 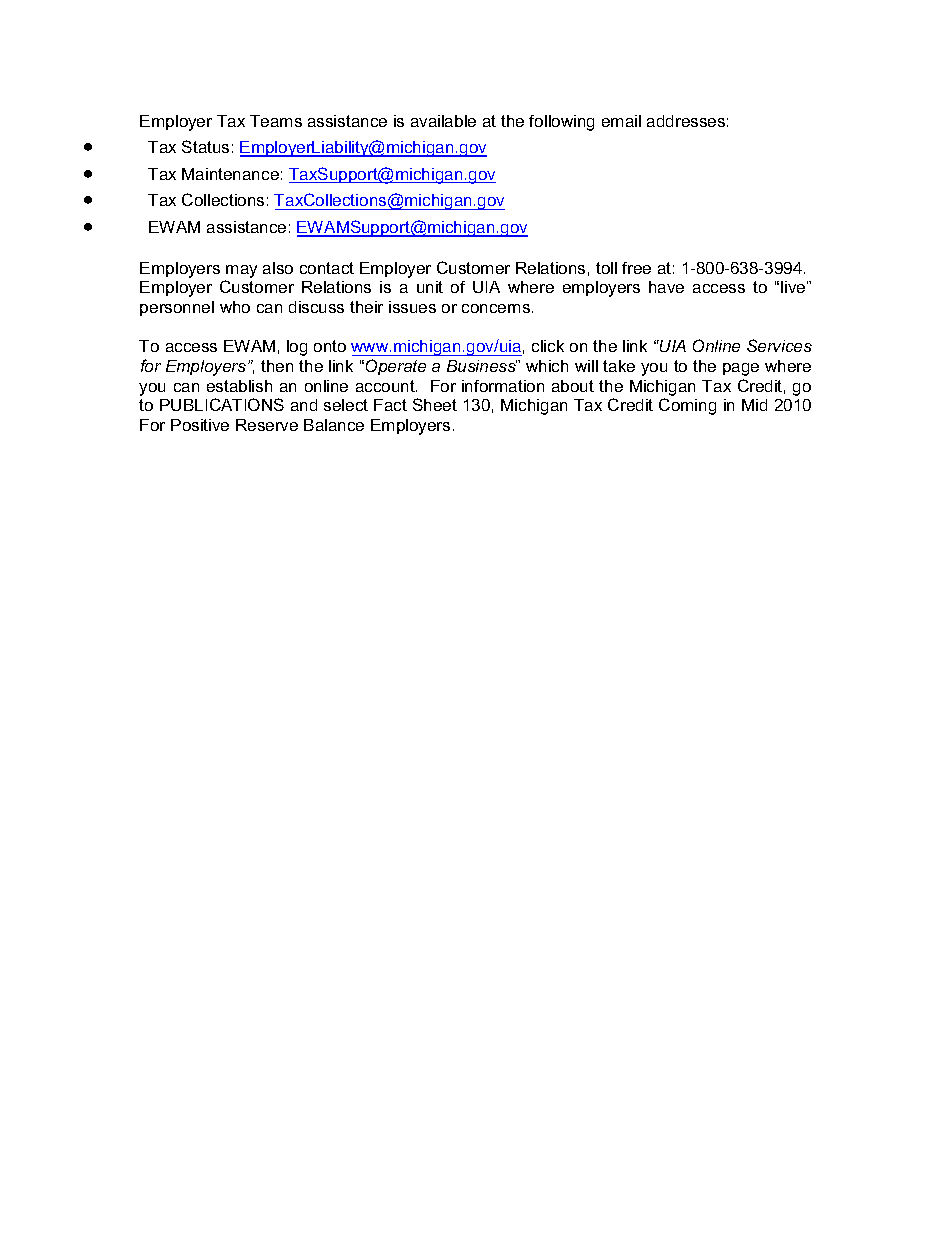 What do you see at coordinates (606, 268) in the screenshot?
I see `toll` at bounding box center [606, 268].
